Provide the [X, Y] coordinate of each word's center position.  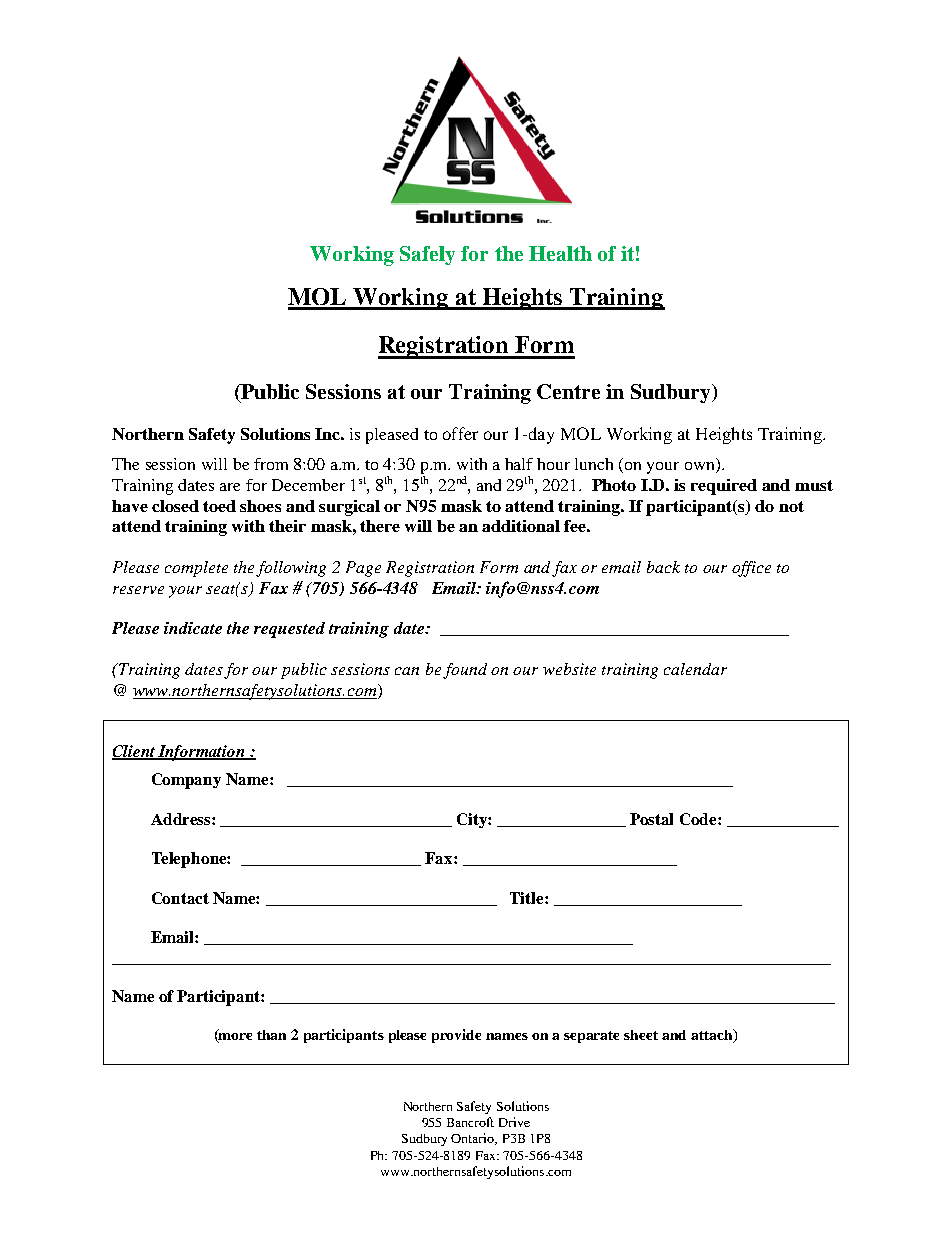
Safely [427, 255]
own [701, 467]
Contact [180, 898]
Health [560, 253]
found [465, 671]
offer [460, 433]
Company [186, 781]
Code [699, 819]
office [751, 569]
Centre [568, 391]
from [271, 464]
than [271, 1035]
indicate [193, 628]
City [473, 820]
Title [528, 898]
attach [713, 1036]
